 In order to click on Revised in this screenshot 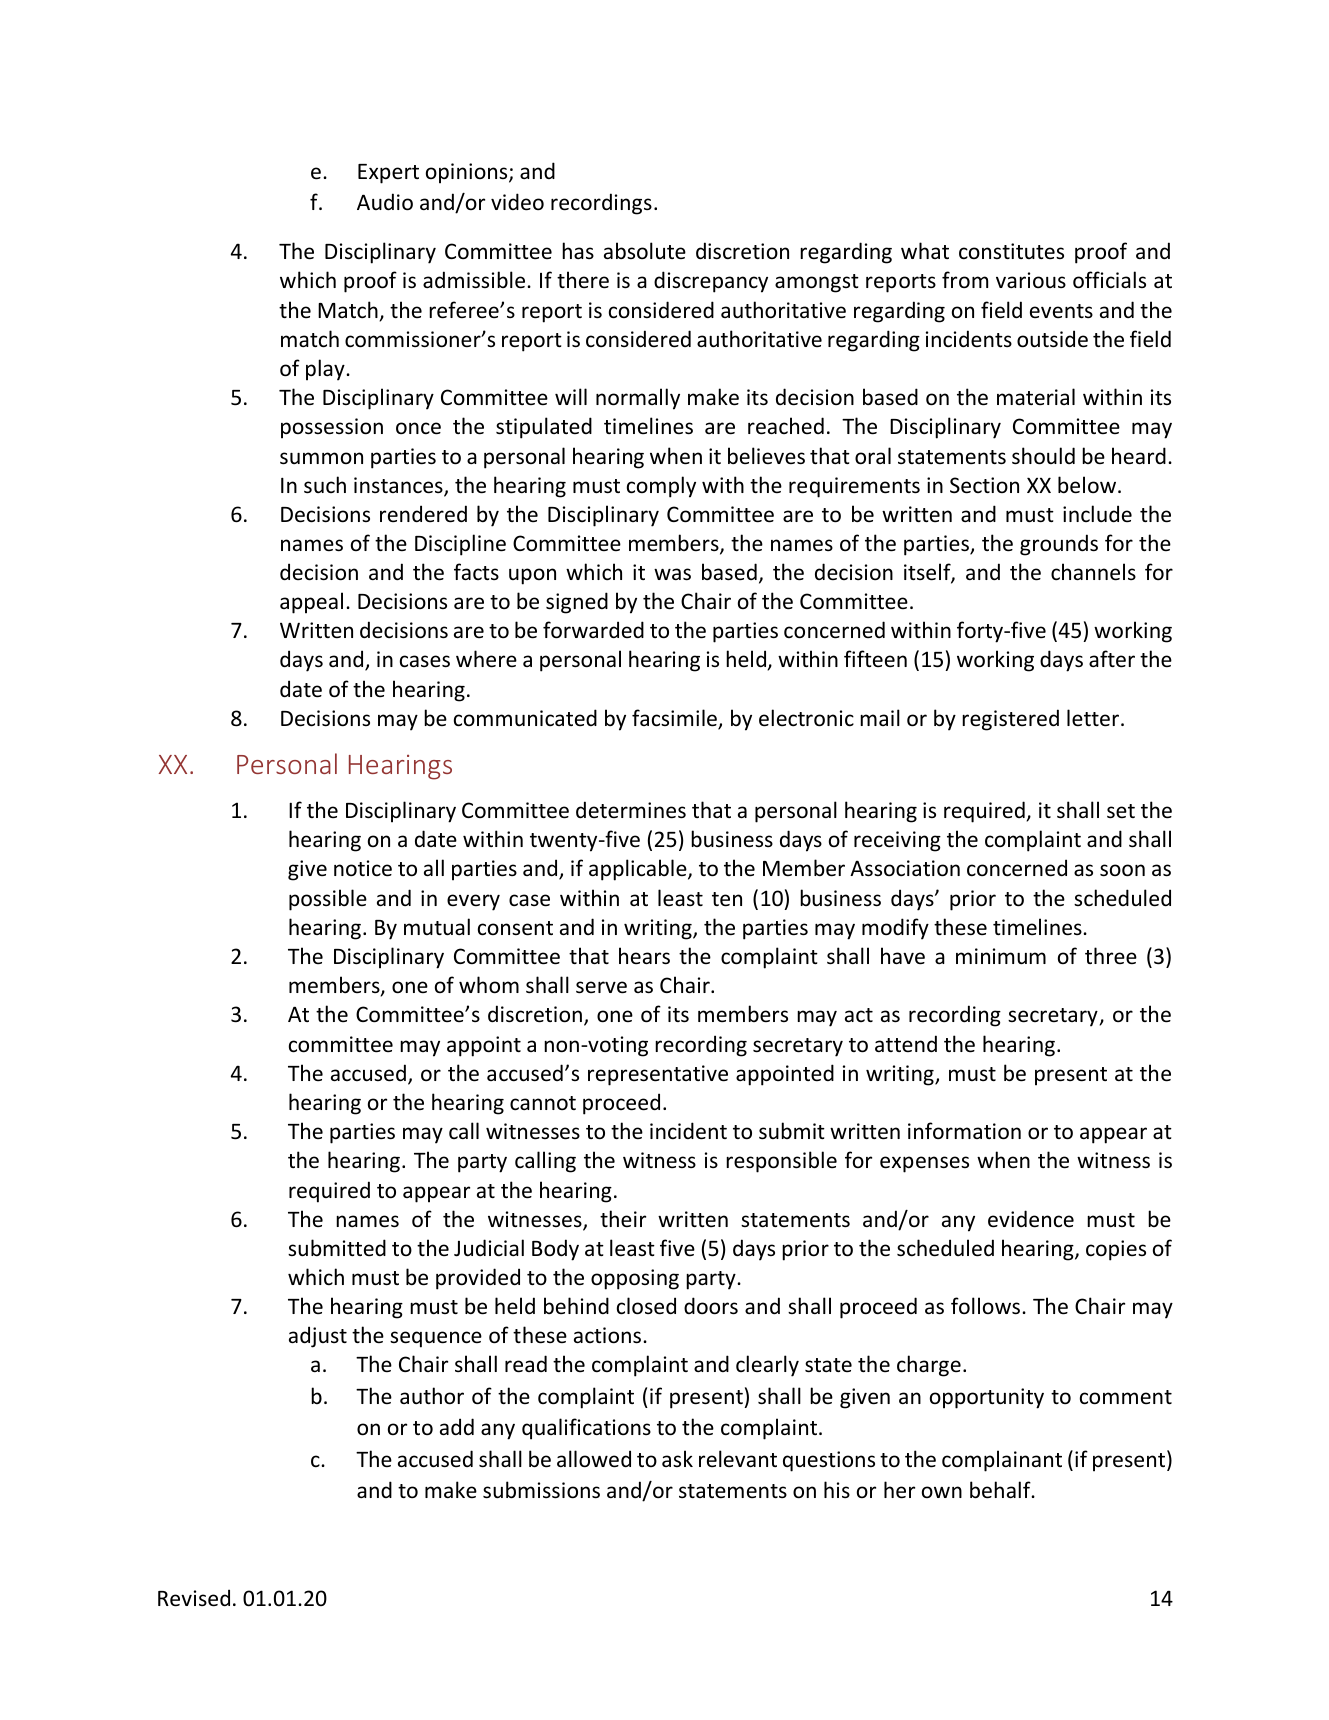, I will do `click(194, 1598)`.
